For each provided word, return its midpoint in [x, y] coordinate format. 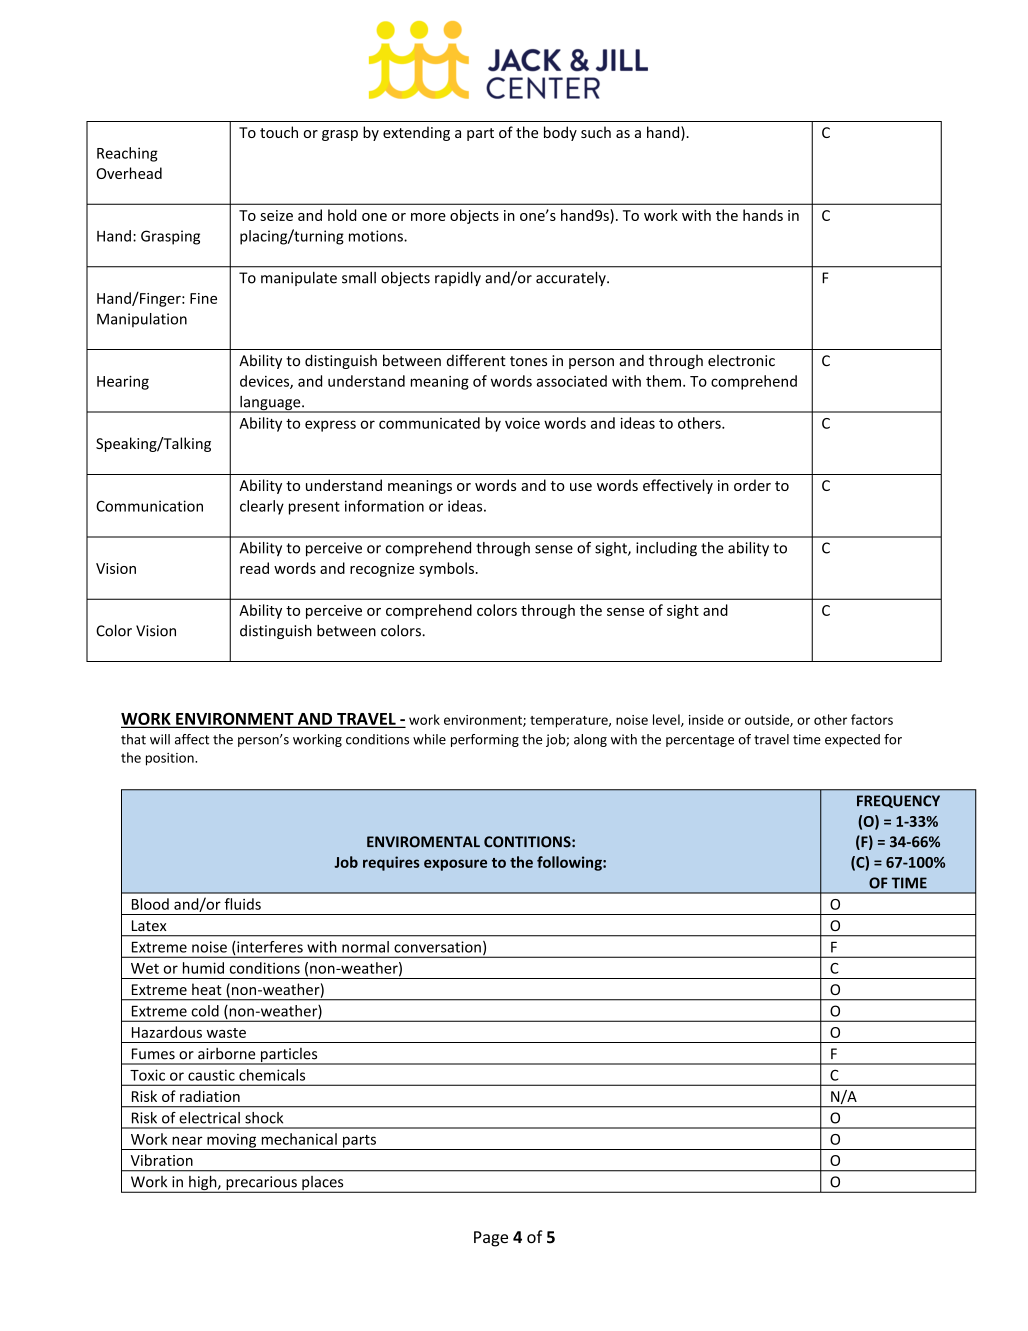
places [323, 1184]
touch [279, 132]
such [596, 132]
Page [491, 1239]
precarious [261, 1184]
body [560, 133]
